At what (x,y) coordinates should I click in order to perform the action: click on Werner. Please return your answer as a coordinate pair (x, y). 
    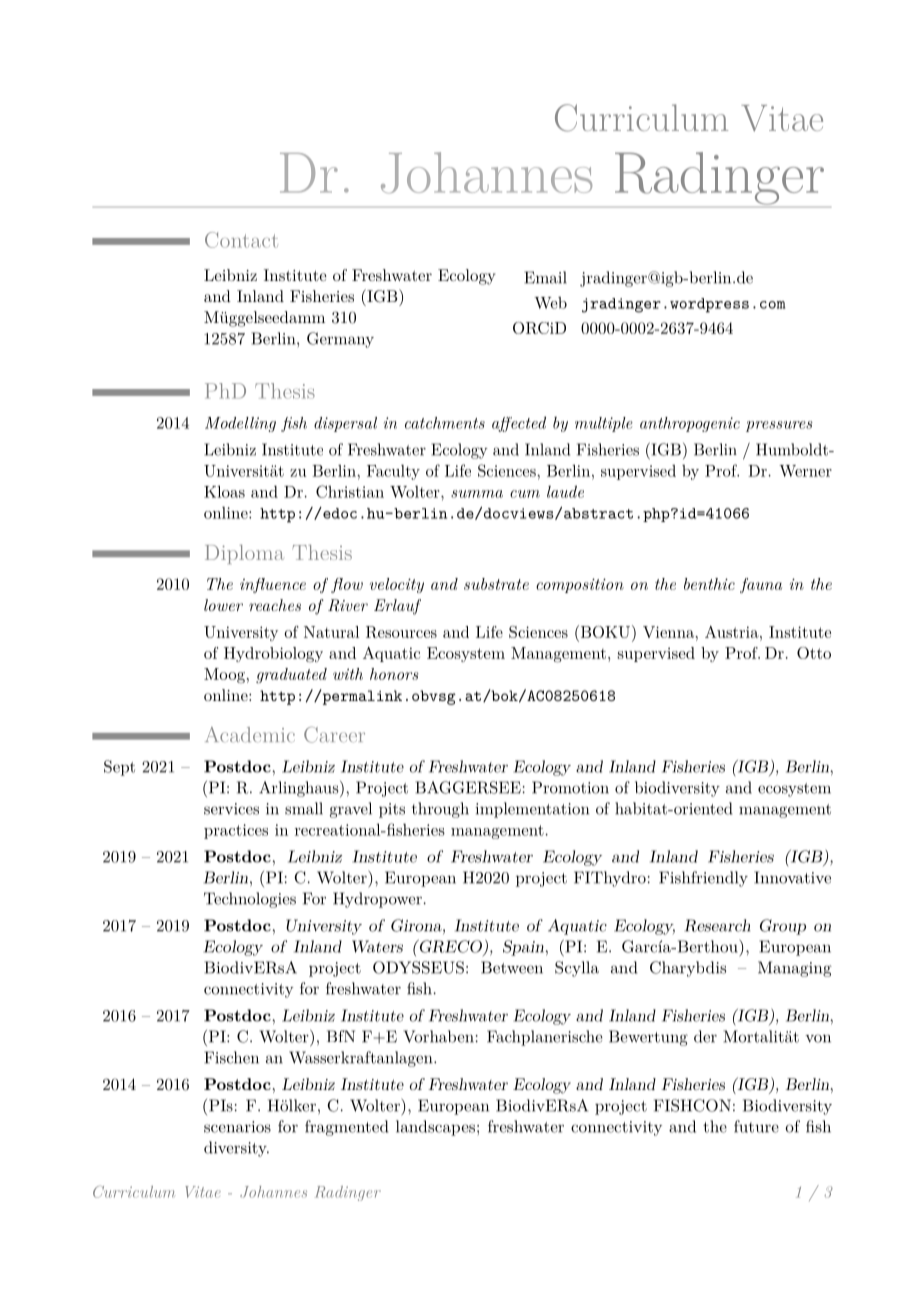
    Looking at the image, I should click on (805, 471).
